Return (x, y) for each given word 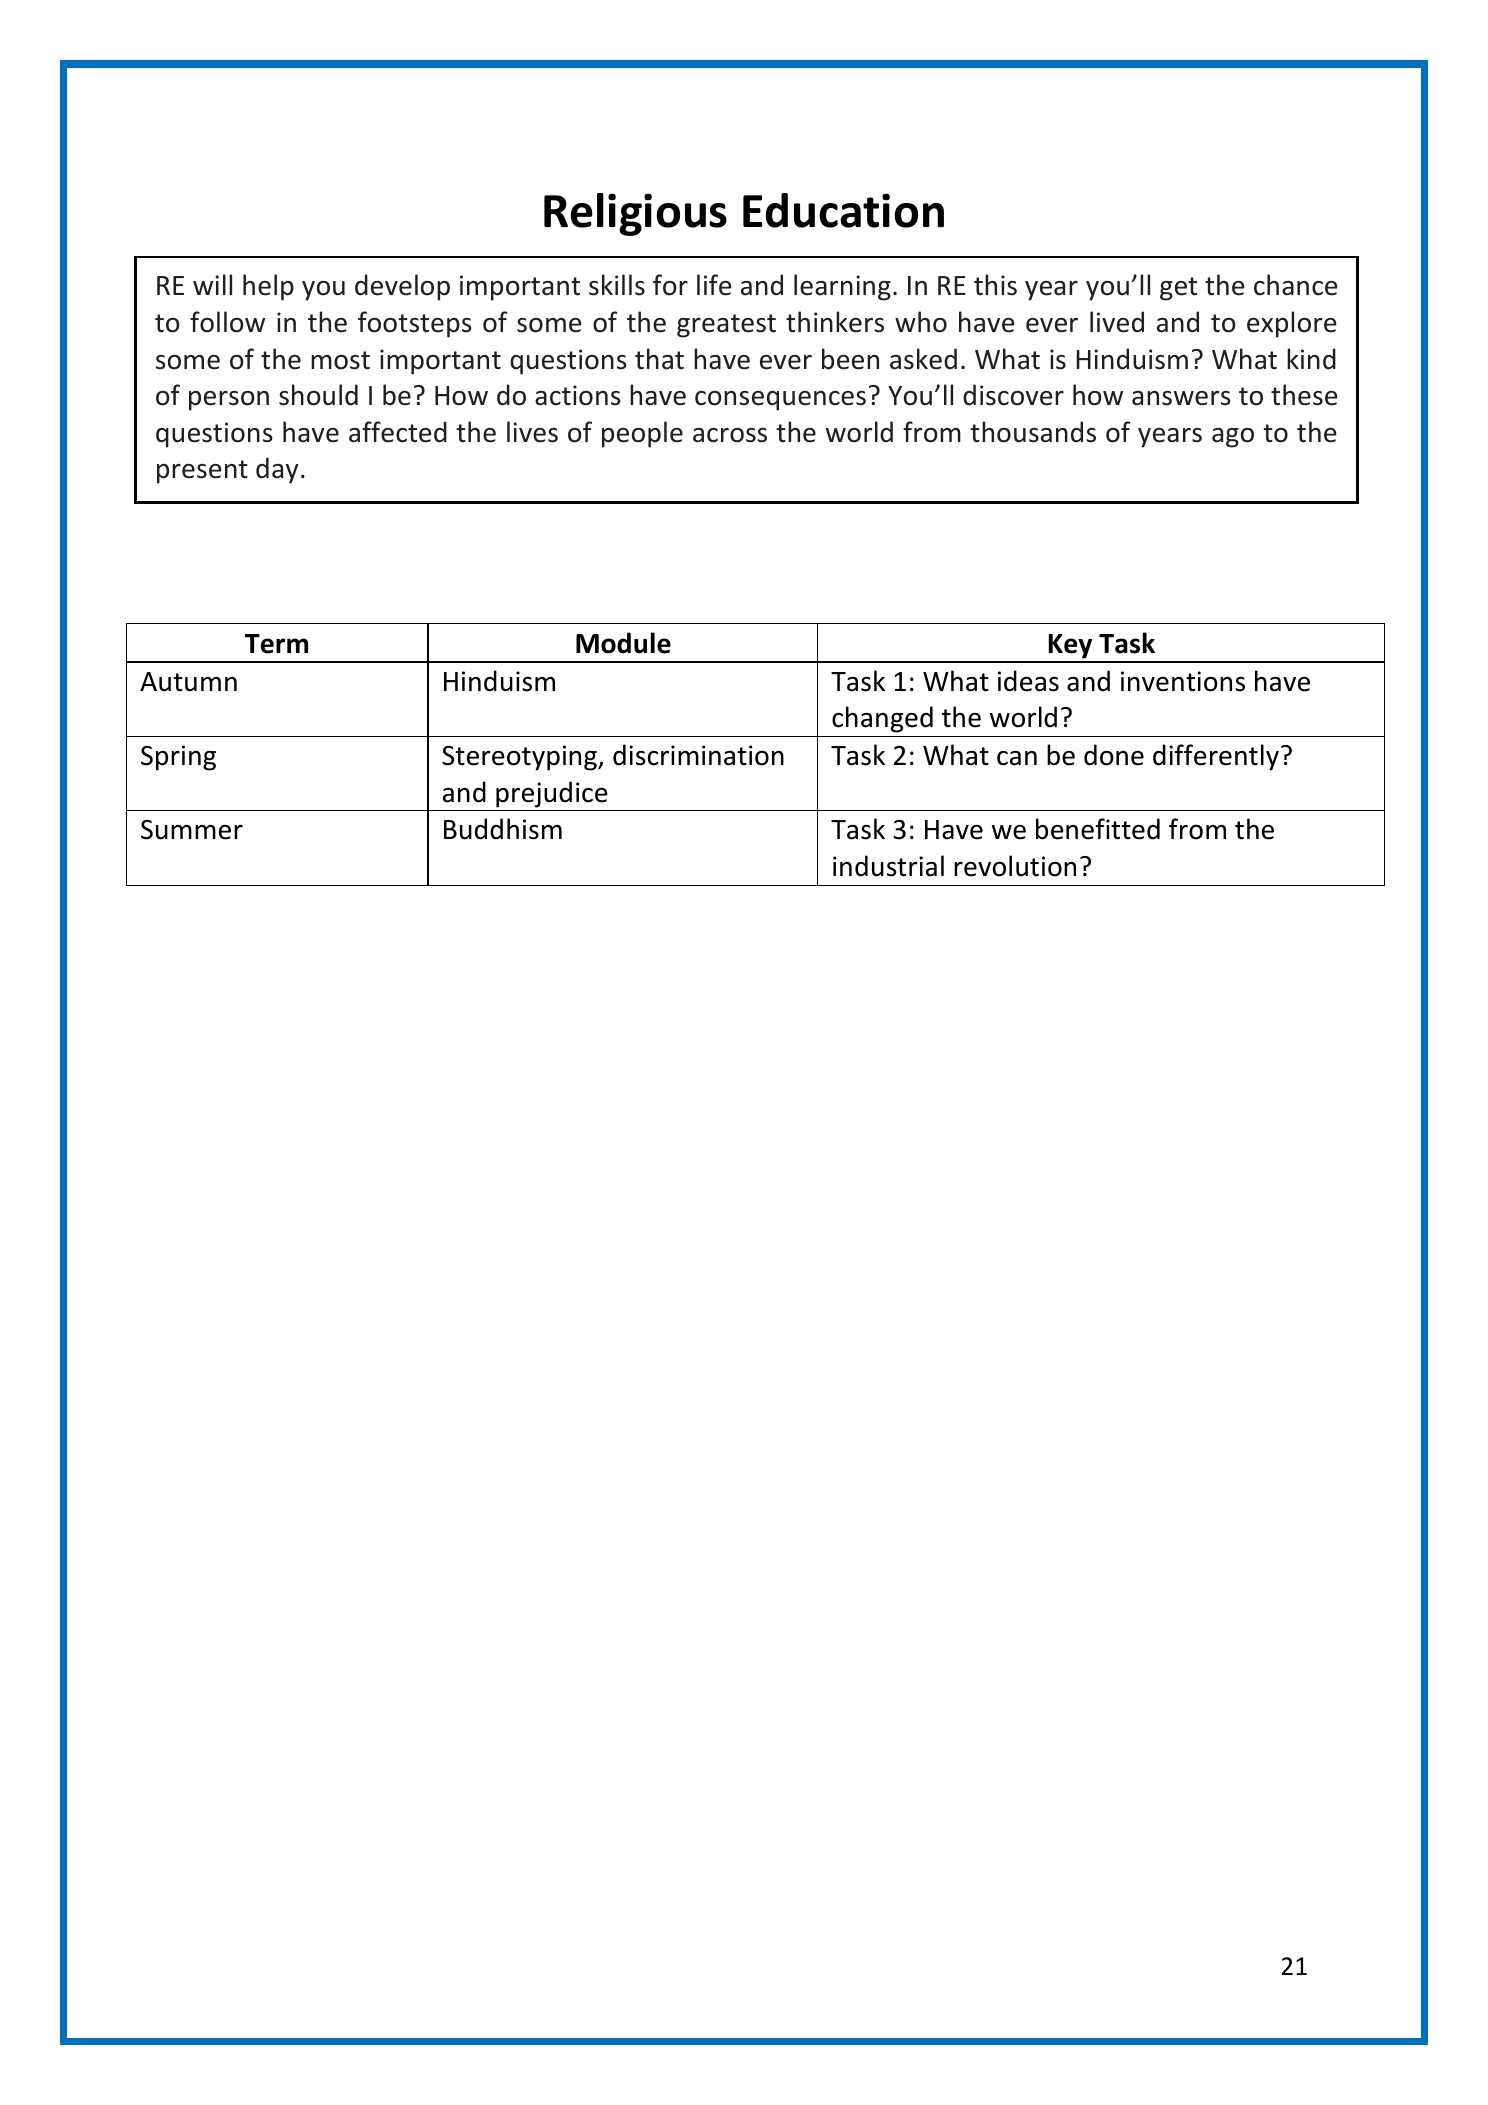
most (340, 360)
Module (623, 643)
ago (1233, 438)
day (277, 470)
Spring (178, 758)
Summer (192, 829)
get (1178, 289)
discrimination (698, 755)
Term (276, 644)
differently (1216, 757)
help (268, 287)
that (659, 359)
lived (1117, 322)
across (730, 435)
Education (843, 210)
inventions (1183, 681)
